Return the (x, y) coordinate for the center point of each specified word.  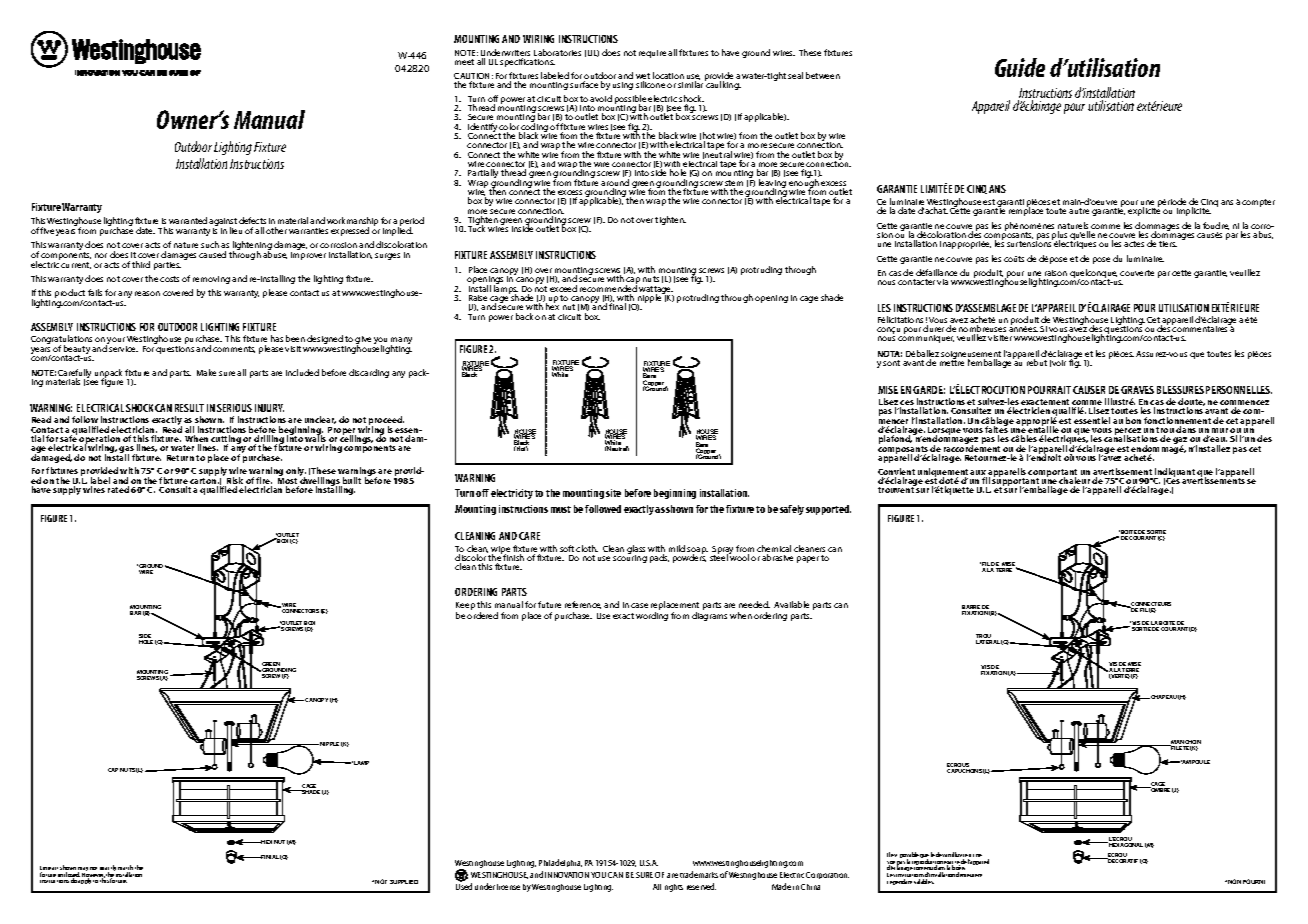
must (561, 509)
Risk (235, 482)
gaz (1180, 442)
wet (643, 77)
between (823, 75)
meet (464, 62)
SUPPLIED (404, 882)
